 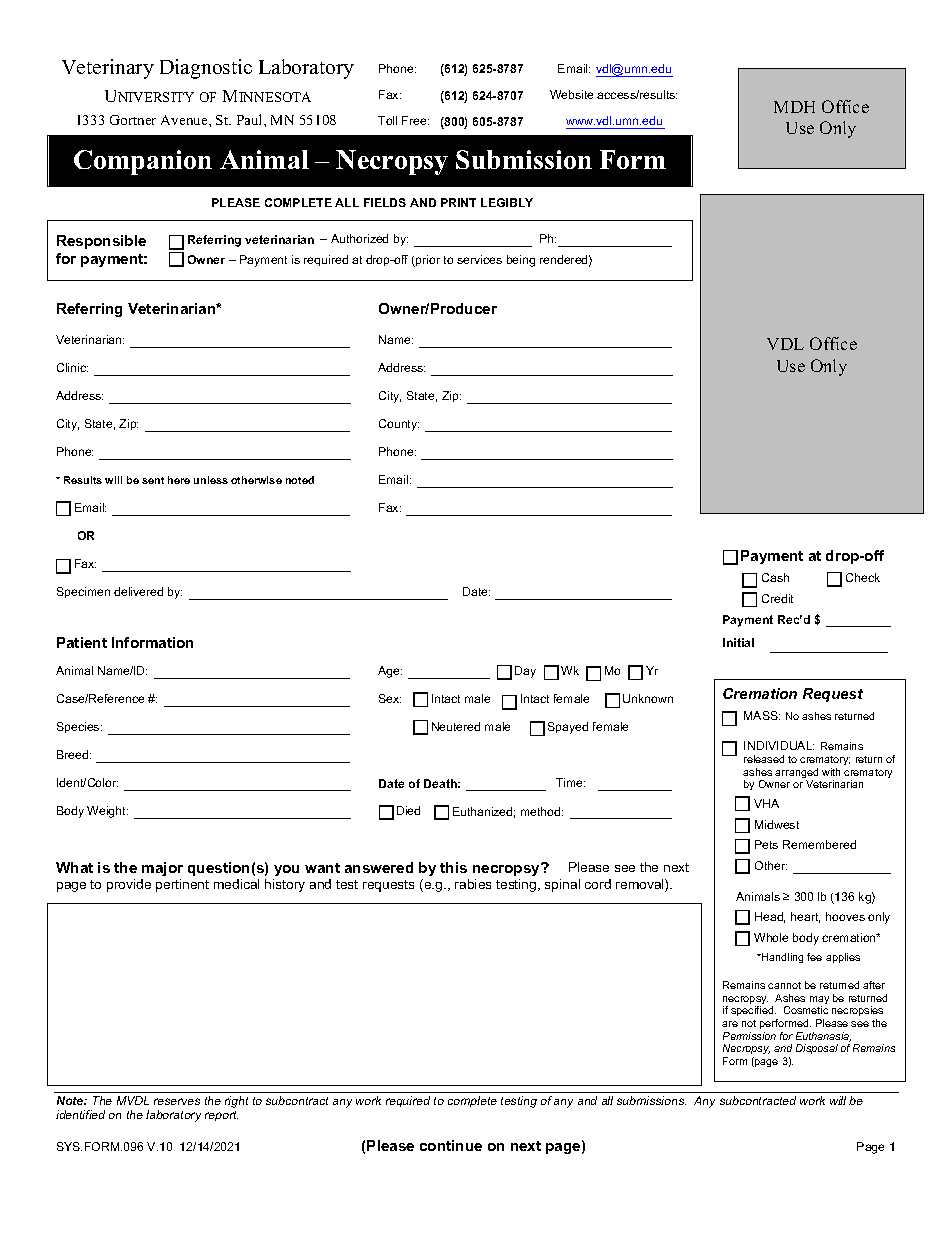 What do you see at coordinates (777, 598) in the screenshot?
I see `Credit` at bounding box center [777, 598].
